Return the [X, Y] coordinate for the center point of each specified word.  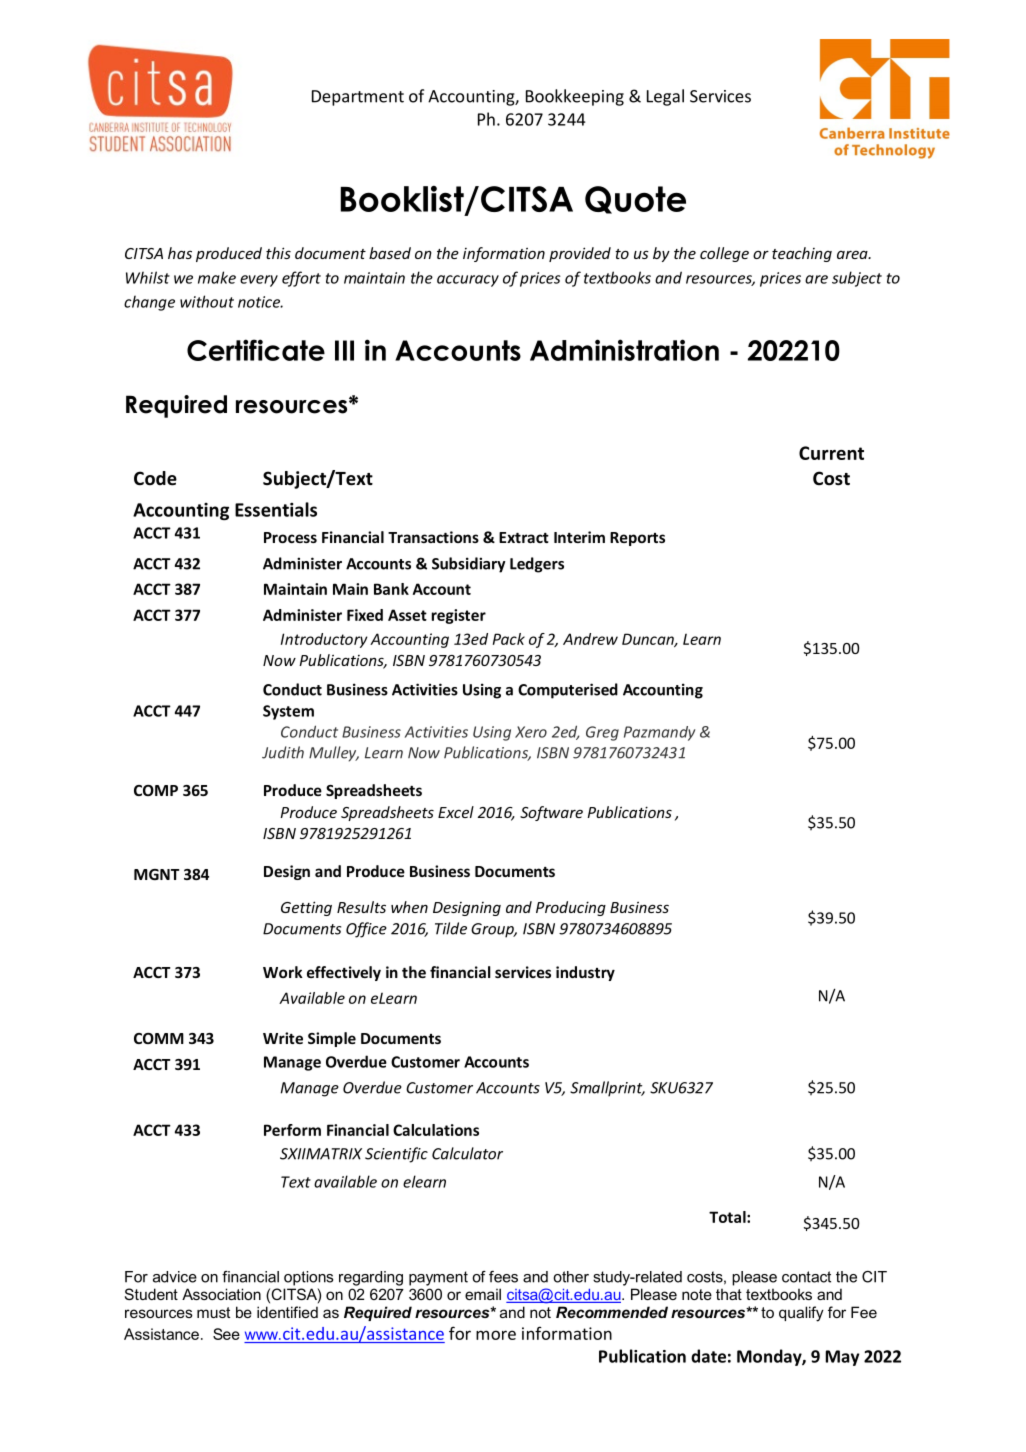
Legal [665, 97]
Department [358, 98]
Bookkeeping [575, 97]
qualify [801, 1314]
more [496, 1335]
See [226, 1334]
